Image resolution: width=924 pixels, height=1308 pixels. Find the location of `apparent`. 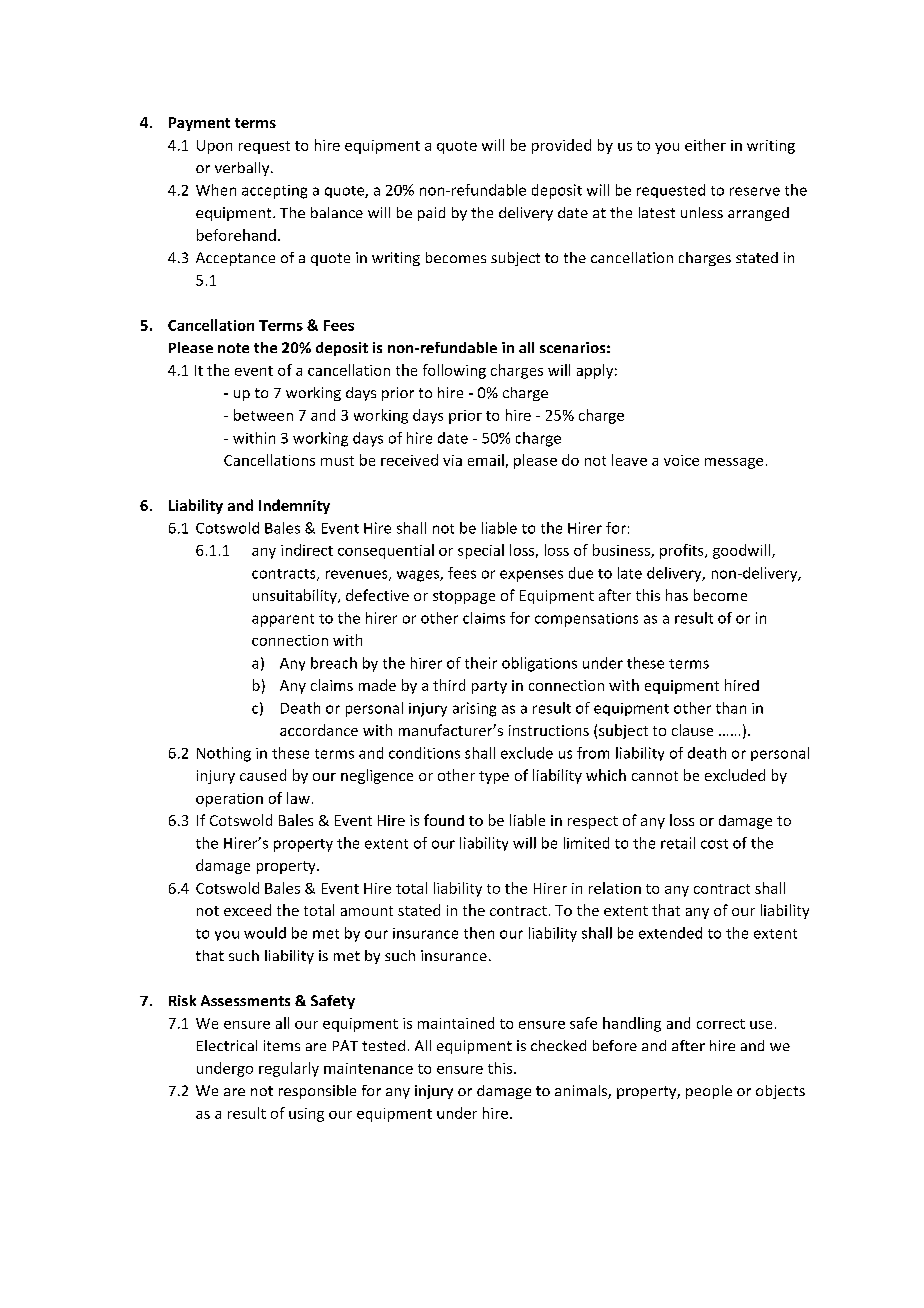

apparent is located at coordinates (283, 620).
